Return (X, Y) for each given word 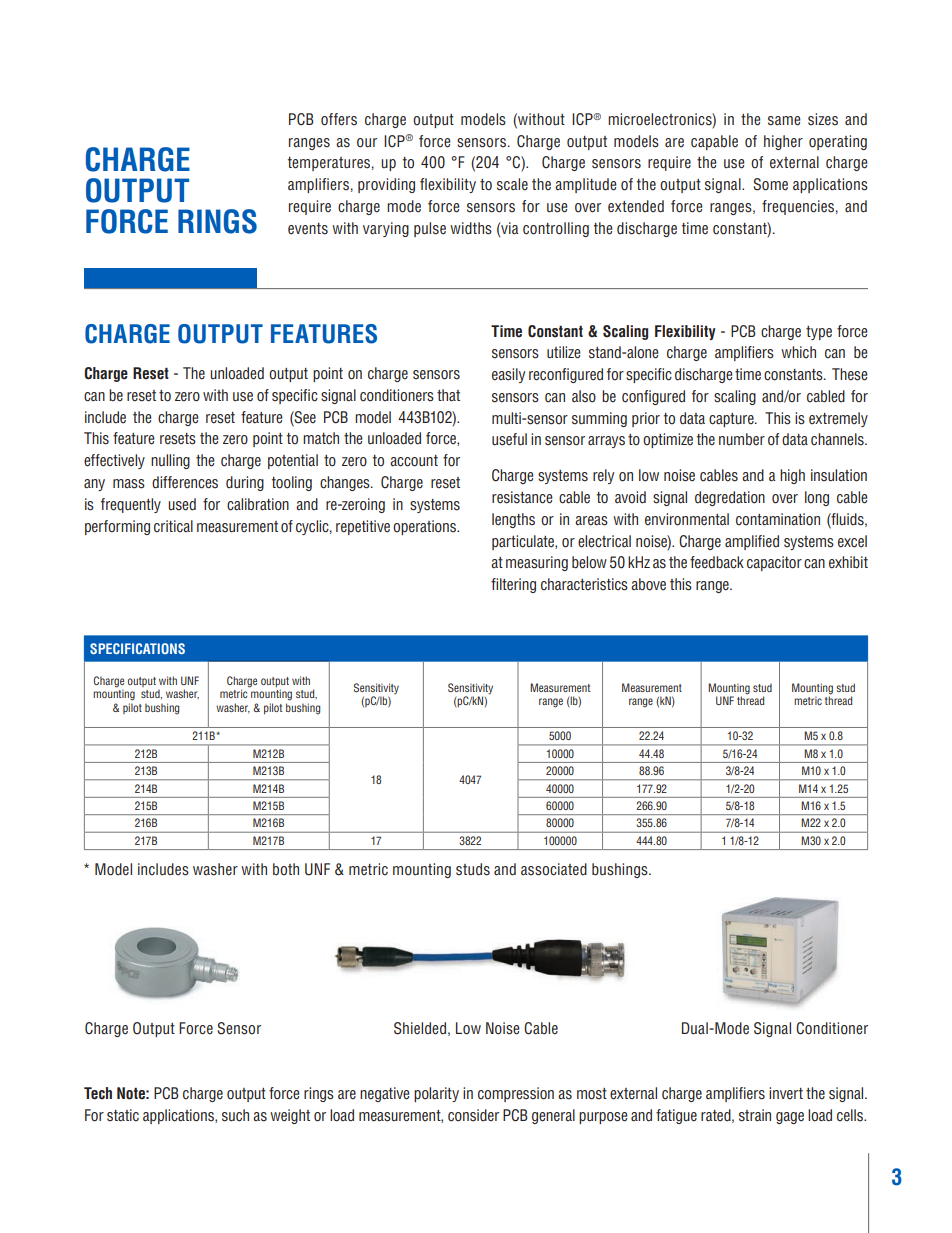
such (235, 1115)
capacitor (774, 563)
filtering (513, 585)
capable (714, 142)
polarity (436, 1094)
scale (512, 184)
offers (339, 119)
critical (173, 526)
